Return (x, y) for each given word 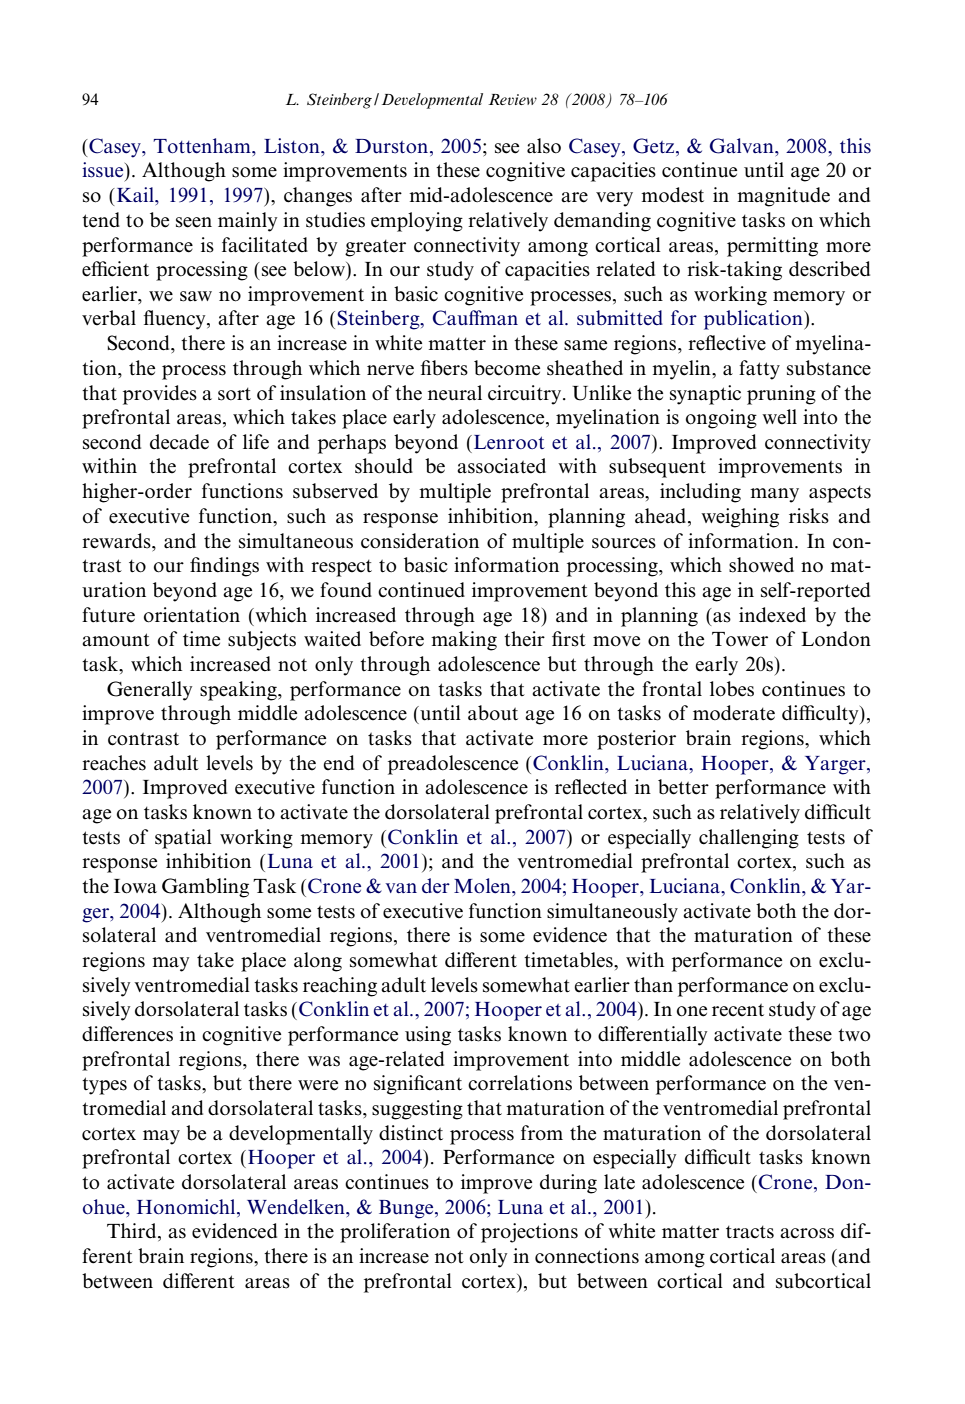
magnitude (783, 197)
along (318, 962)
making (464, 641)
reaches (114, 763)
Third (133, 1232)
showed (761, 565)
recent (738, 1010)
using (428, 1036)
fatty (759, 370)
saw (196, 296)
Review (512, 99)
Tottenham (203, 146)
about (493, 713)
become (507, 368)
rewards (117, 541)
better (683, 787)
